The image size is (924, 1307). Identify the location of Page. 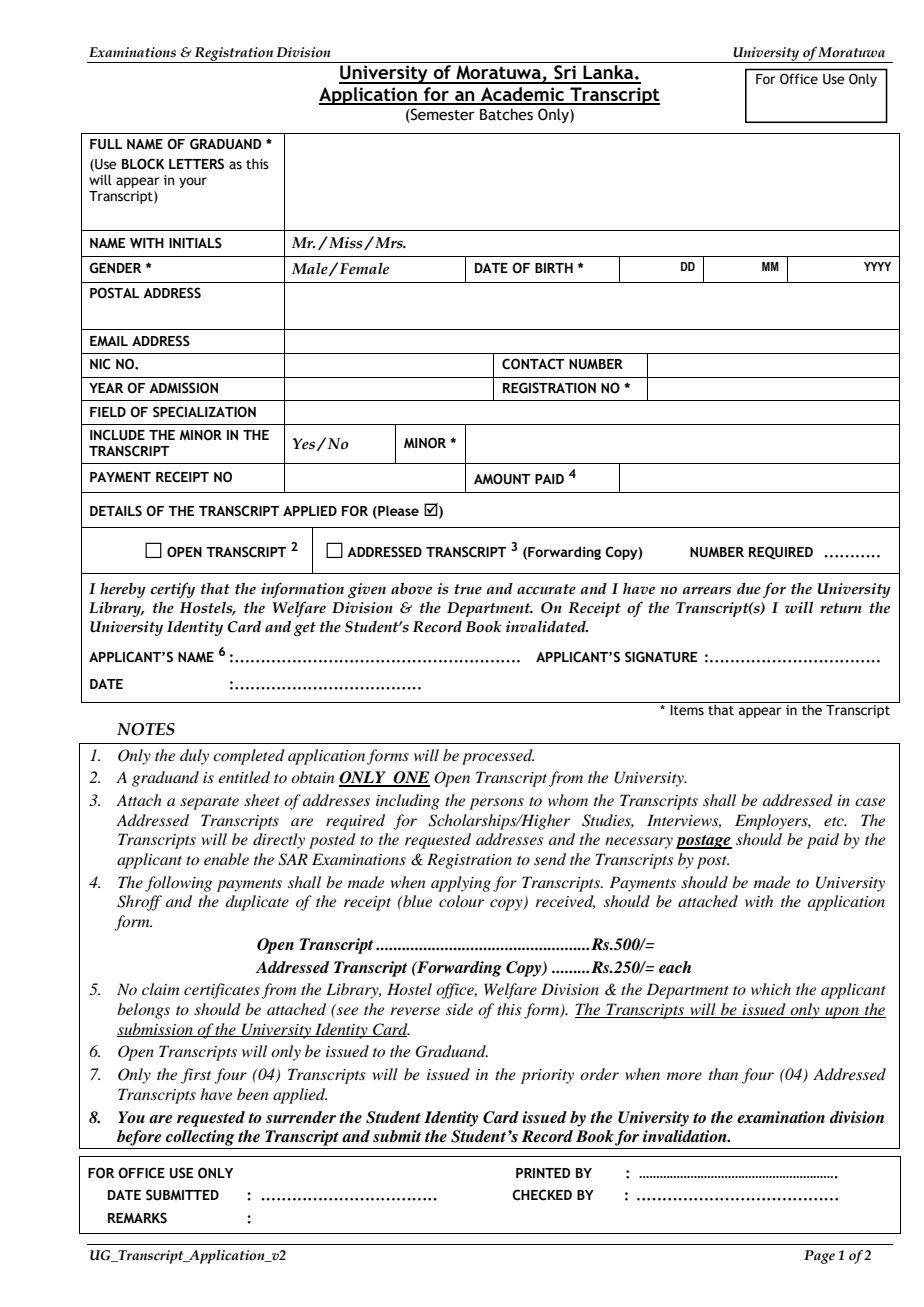
(819, 1257).
